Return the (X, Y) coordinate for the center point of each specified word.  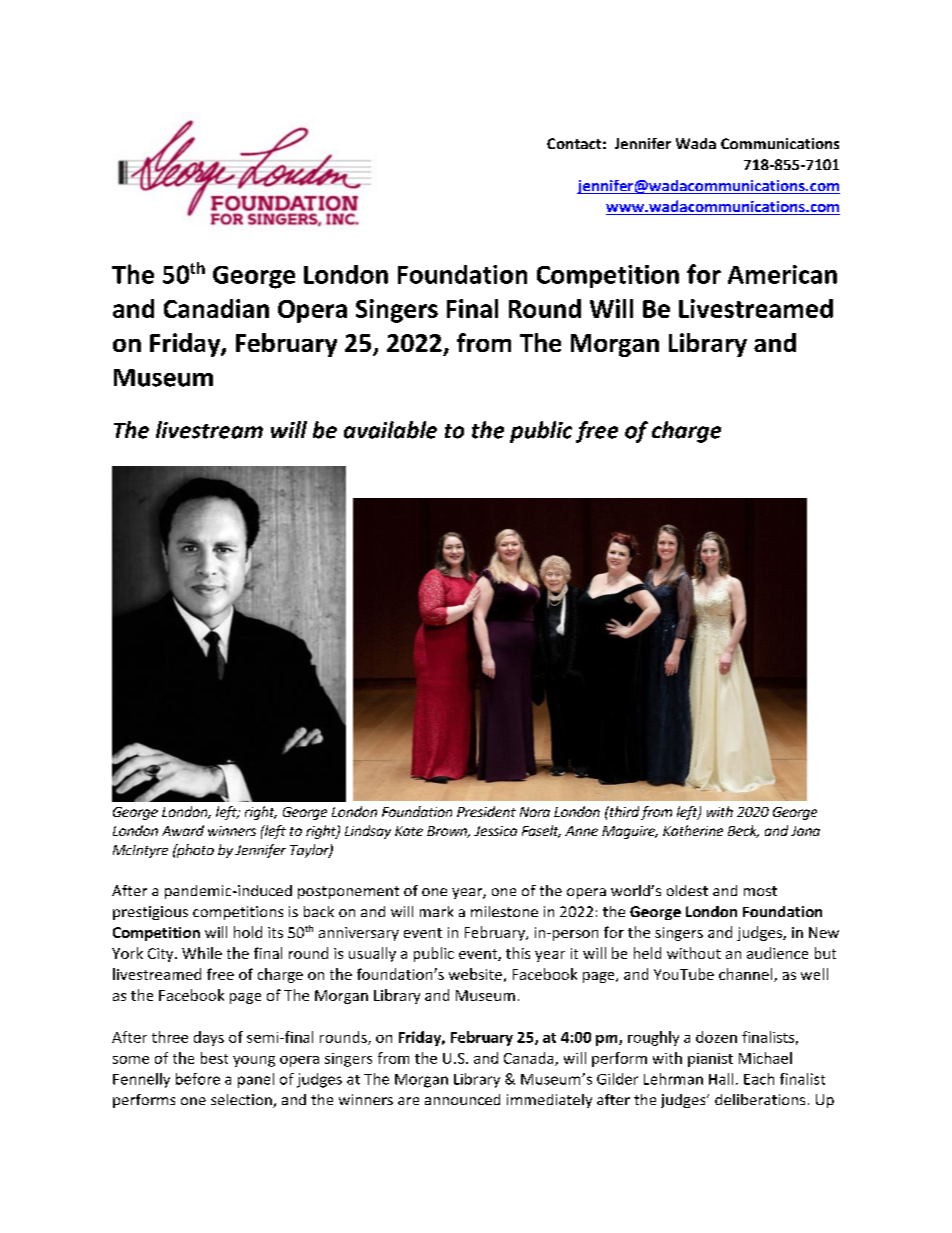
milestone (504, 911)
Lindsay (368, 832)
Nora (535, 812)
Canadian (216, 308)
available (390, 430)
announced (462, 1099)
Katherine (693, 830)
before (198, 1079)
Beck (743, 831)
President (486, 811)
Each (759, 1079)
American (782, 274)
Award (183, 830)
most (760, 891)
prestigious (150, 913)
